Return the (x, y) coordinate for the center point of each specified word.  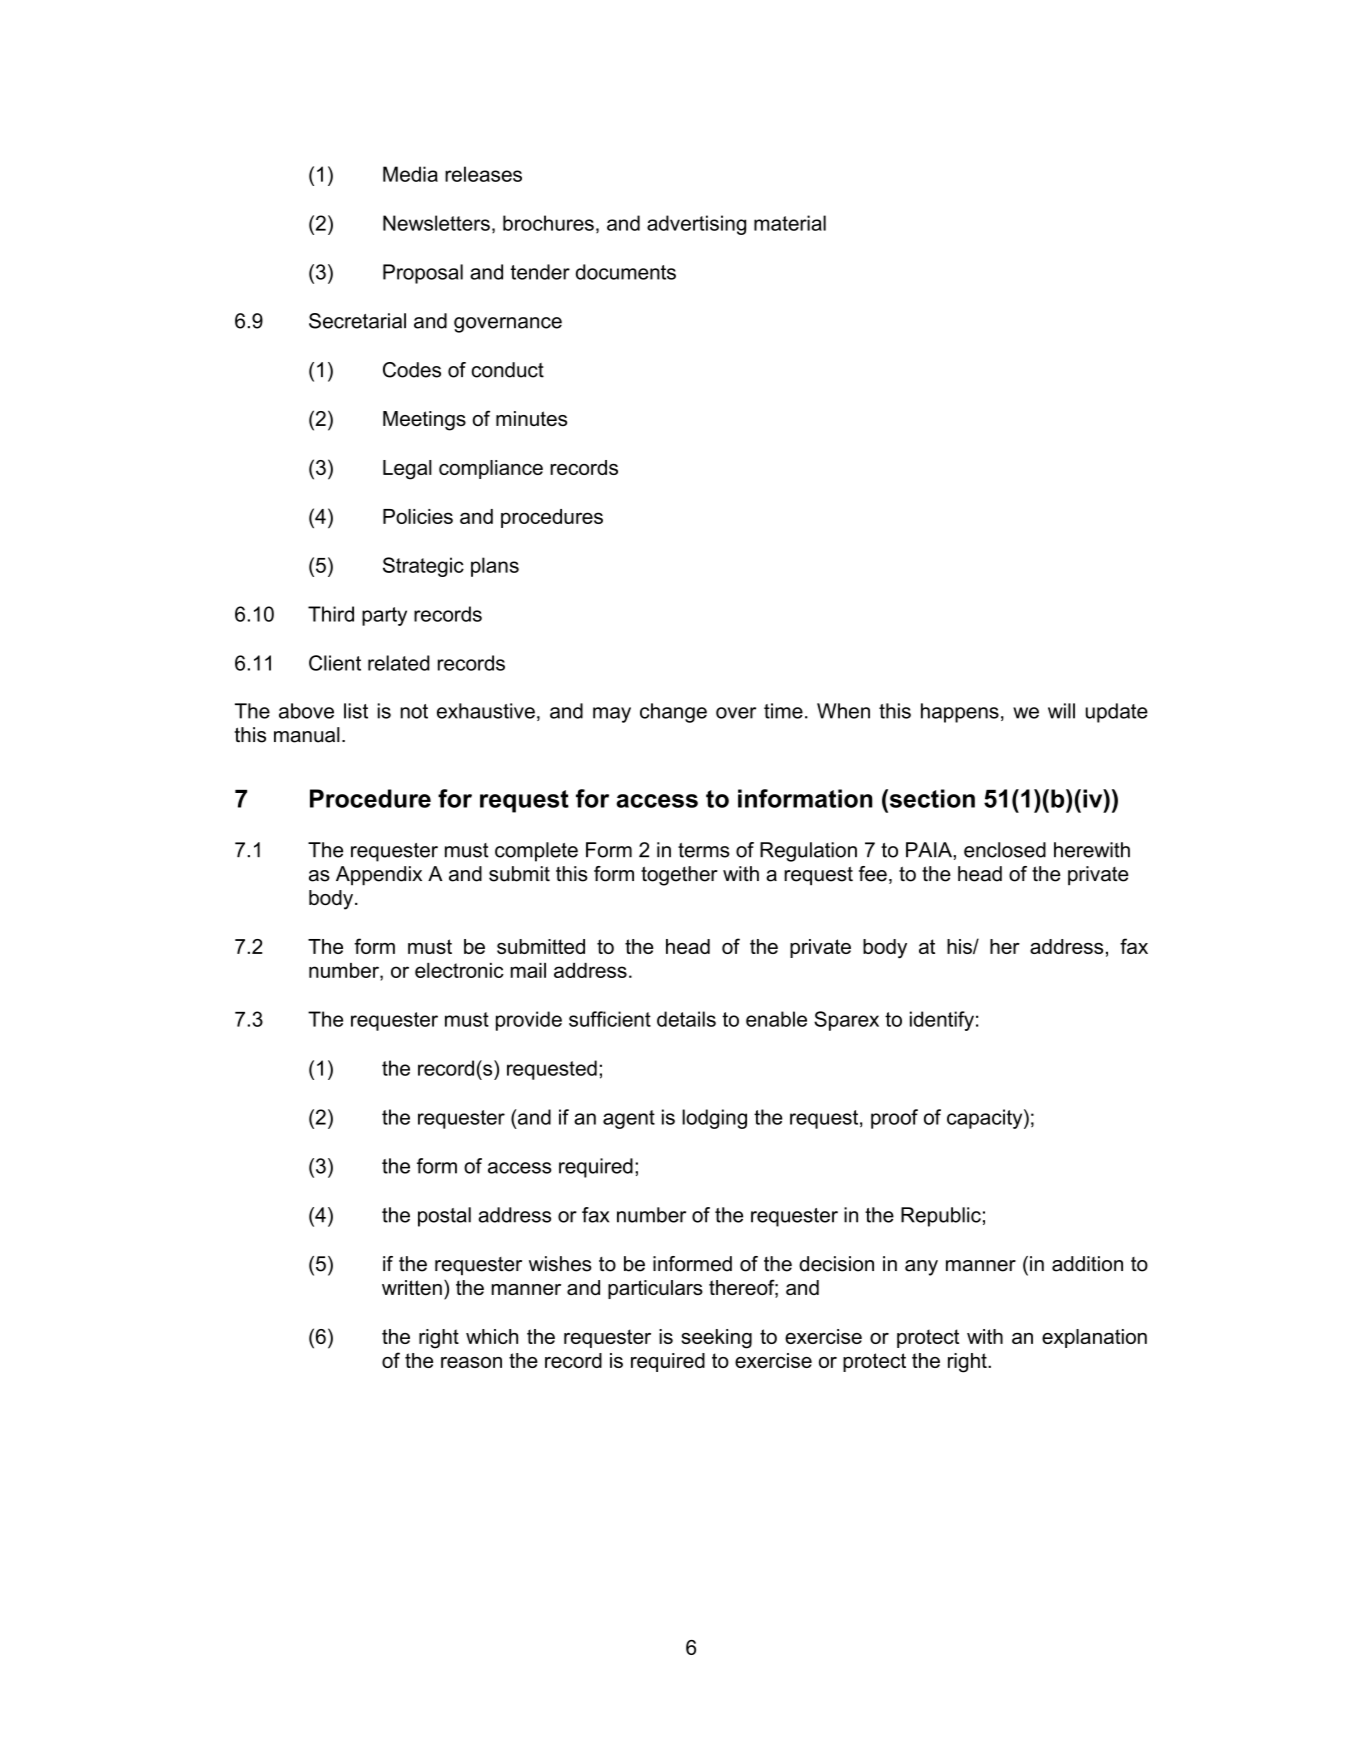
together (679, 876)
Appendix (379, 876)
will (1061, 711)
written (412, 1287)
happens (960, 713)
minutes (531, 418)
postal (444, 1217)
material (790, 223)
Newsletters (436, 223)
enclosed (1005, 850)
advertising (696, 225)
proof (894, 1119)
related (399, 663)
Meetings (424, 421)
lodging (714, 1119)
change (673, 713)
